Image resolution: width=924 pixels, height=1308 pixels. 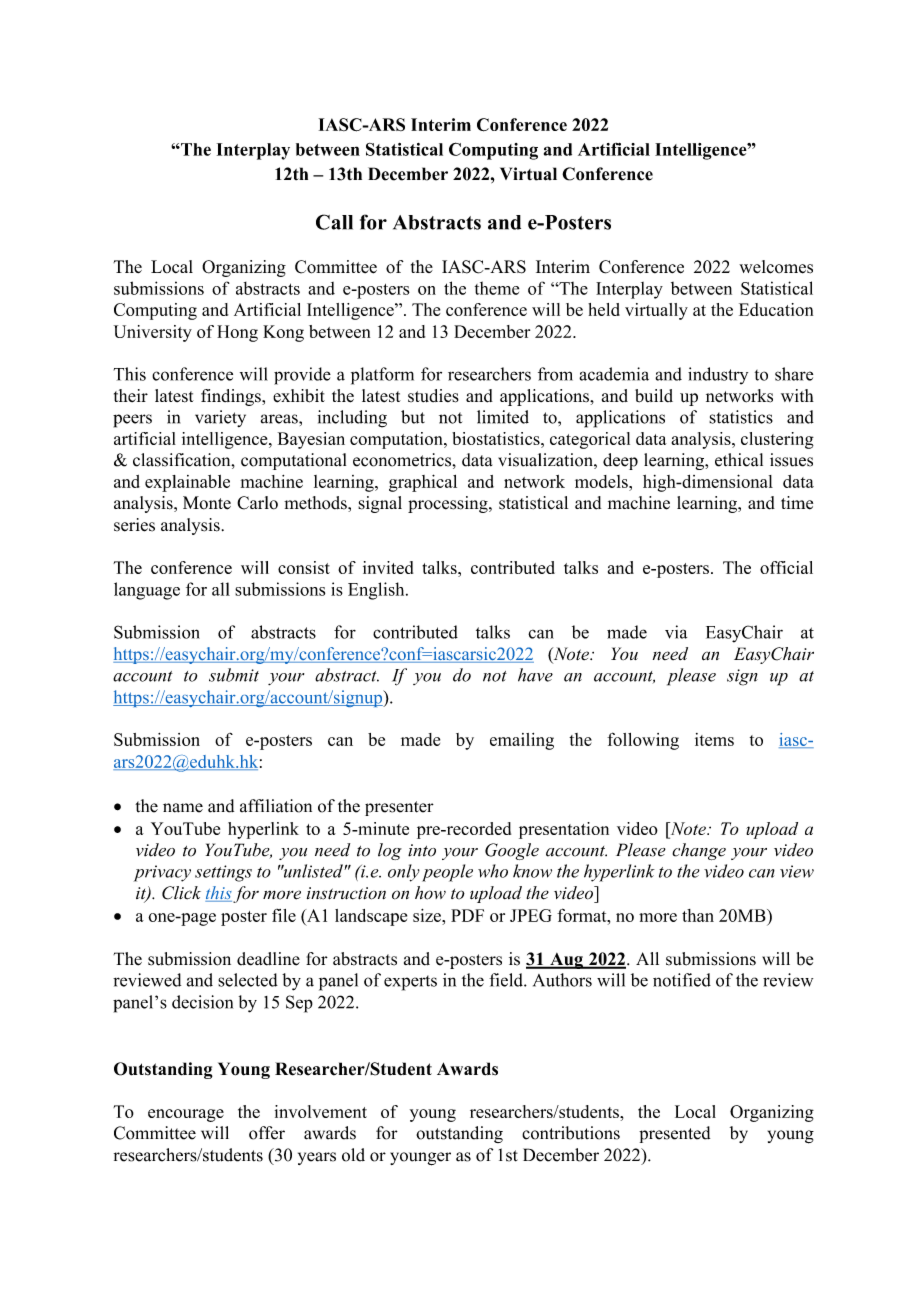 I want to click on have, so click(x=535, y=675).
